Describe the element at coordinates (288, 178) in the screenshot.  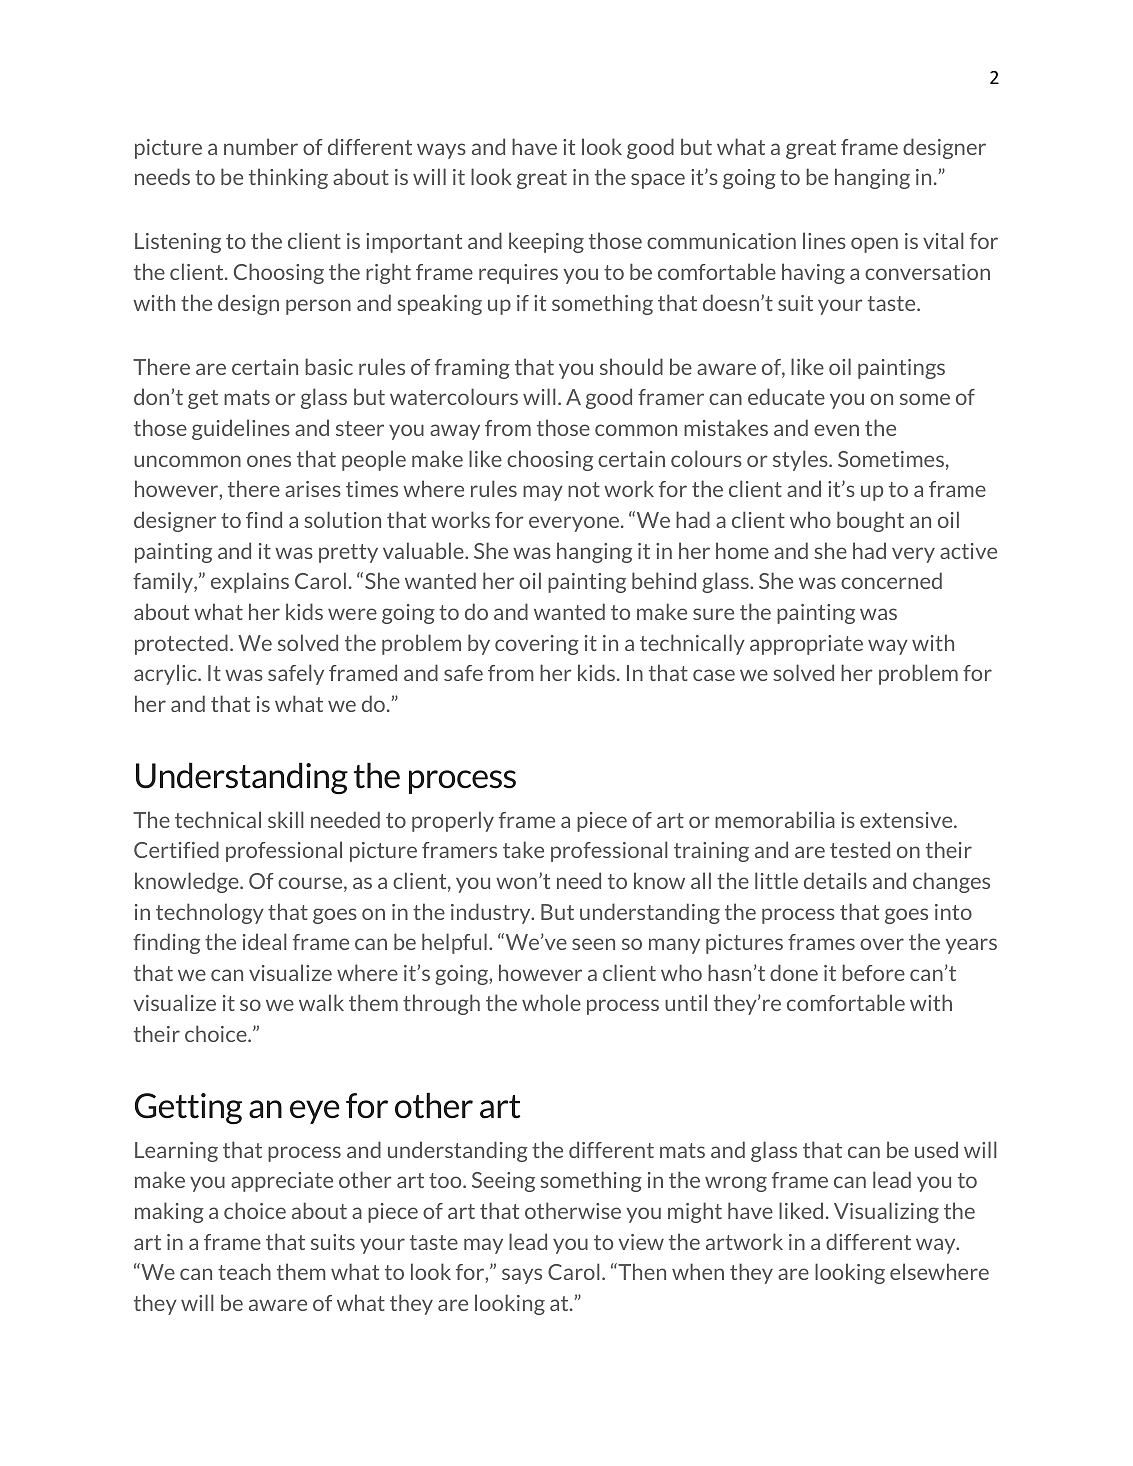
I see `thinking` at that location.
